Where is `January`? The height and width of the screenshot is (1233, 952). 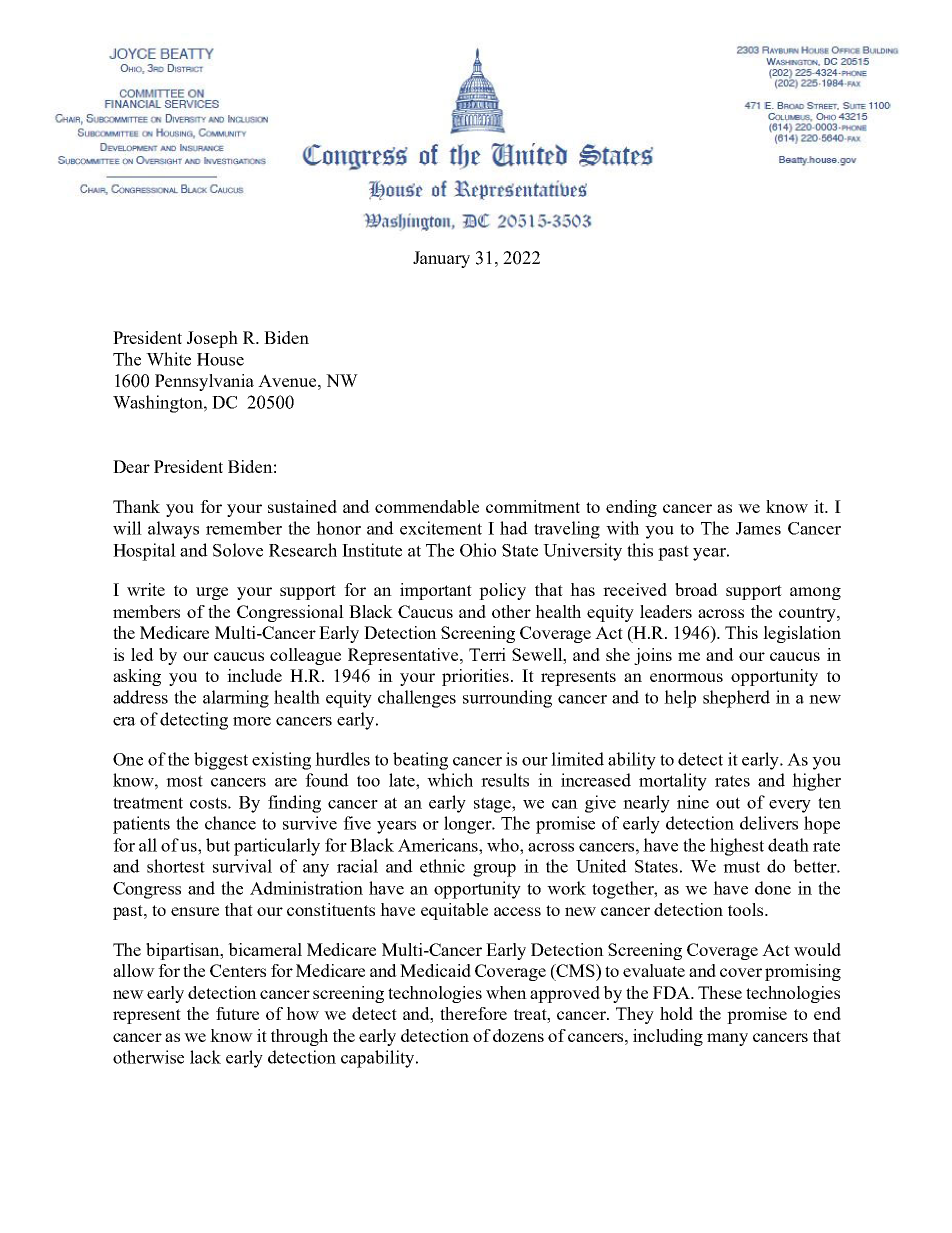 January is located at coordinates (441, 259).
